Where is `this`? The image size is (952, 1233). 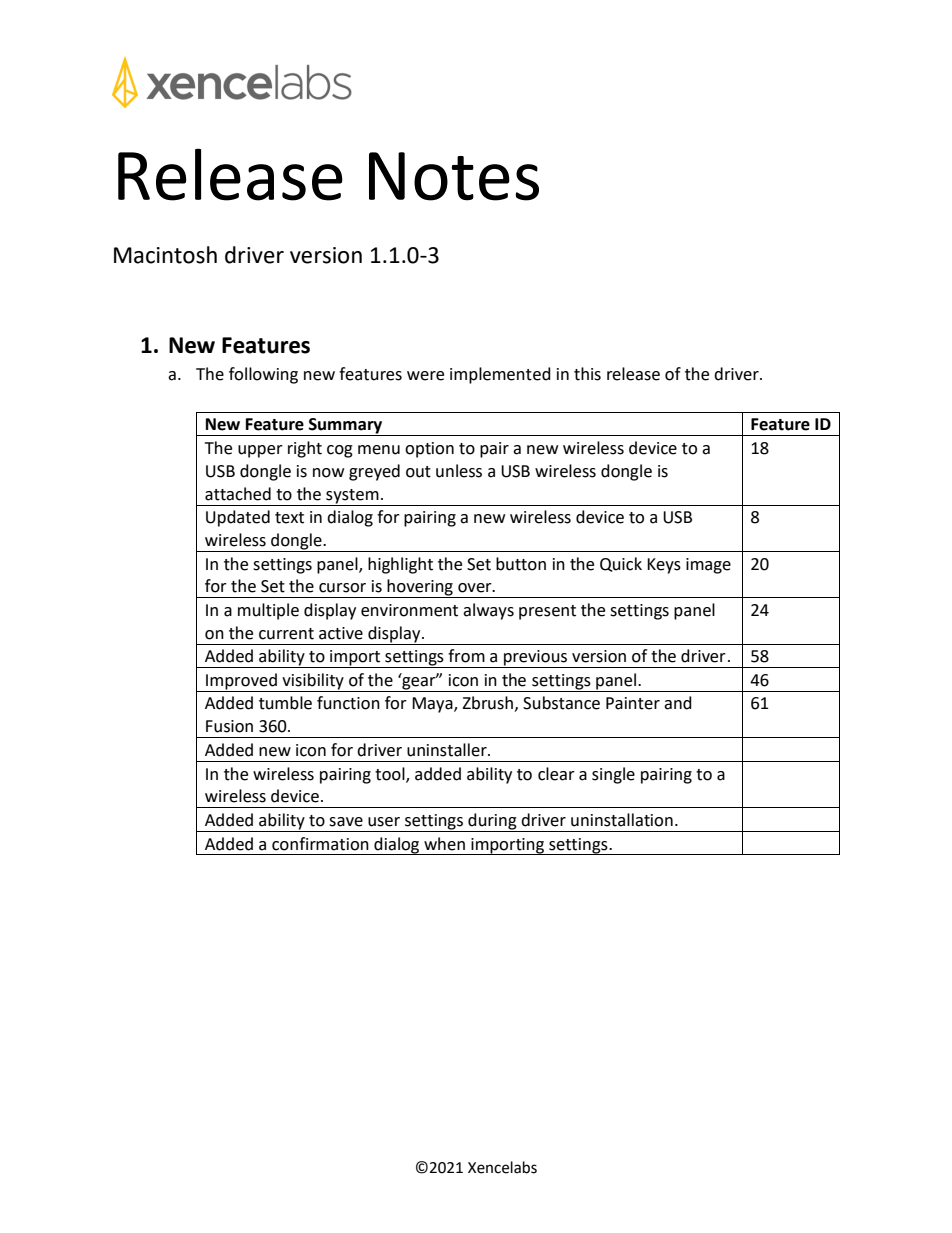
this is located at coordinates (587, 374).
